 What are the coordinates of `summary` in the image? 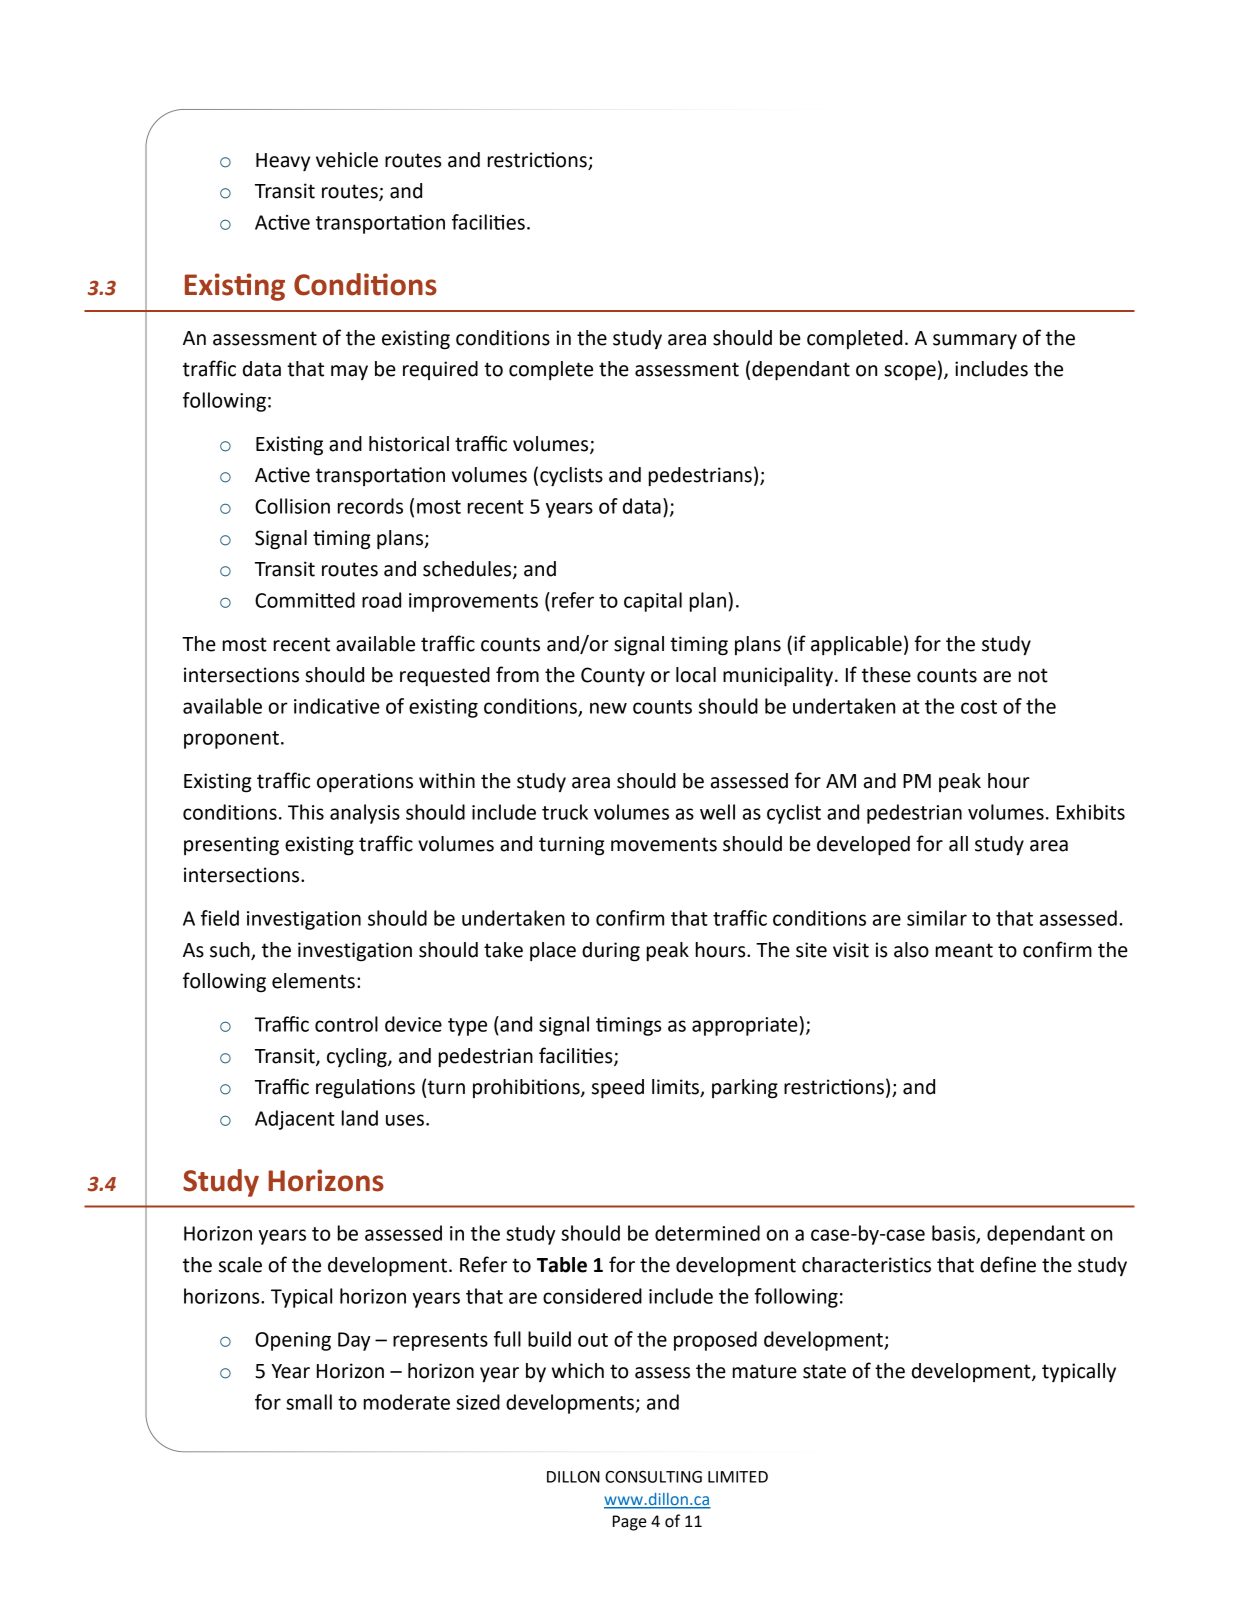 It's located at (975, 341).
